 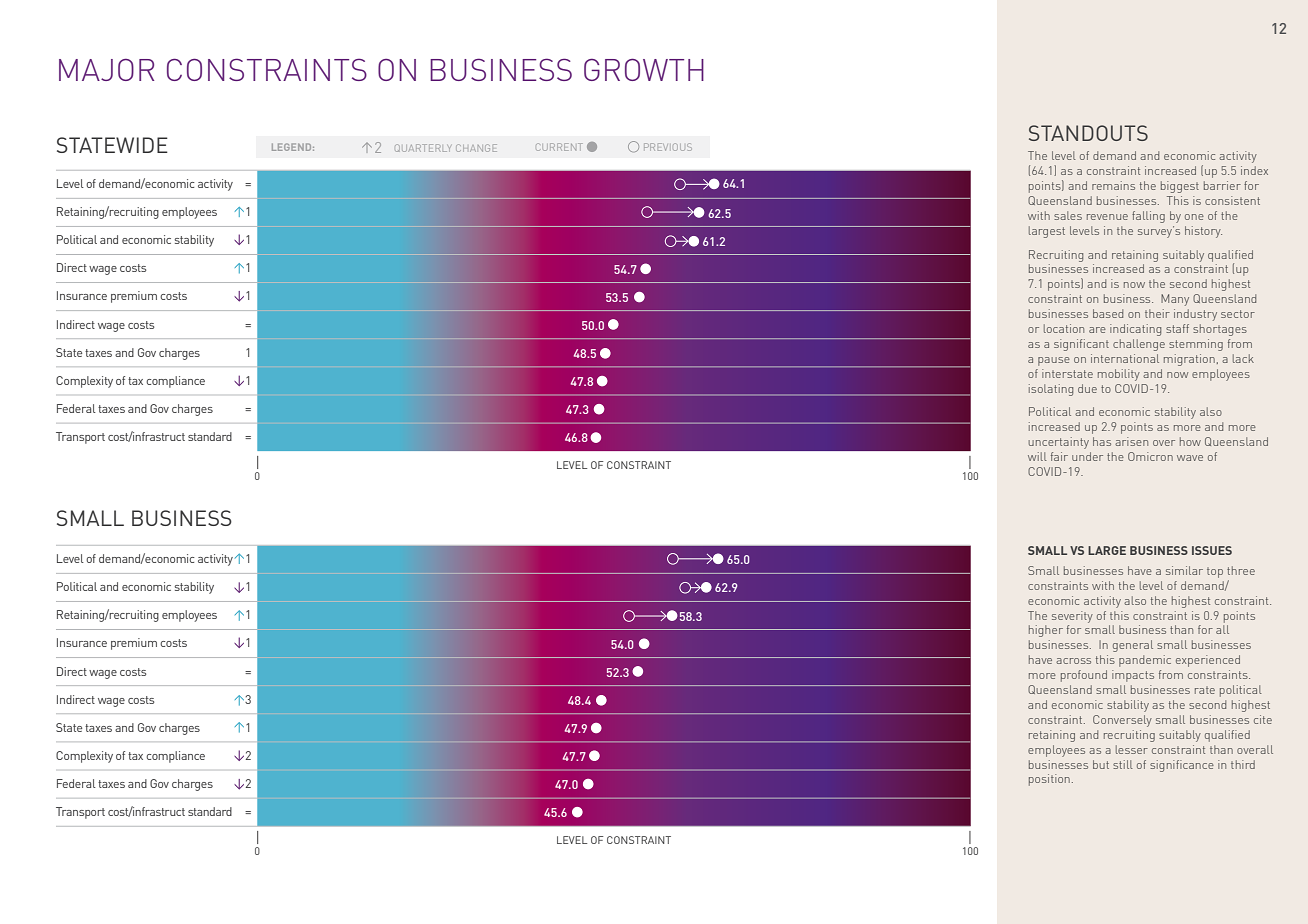 I want to click on STANDOUTS, so click(x=1088, y=133).
